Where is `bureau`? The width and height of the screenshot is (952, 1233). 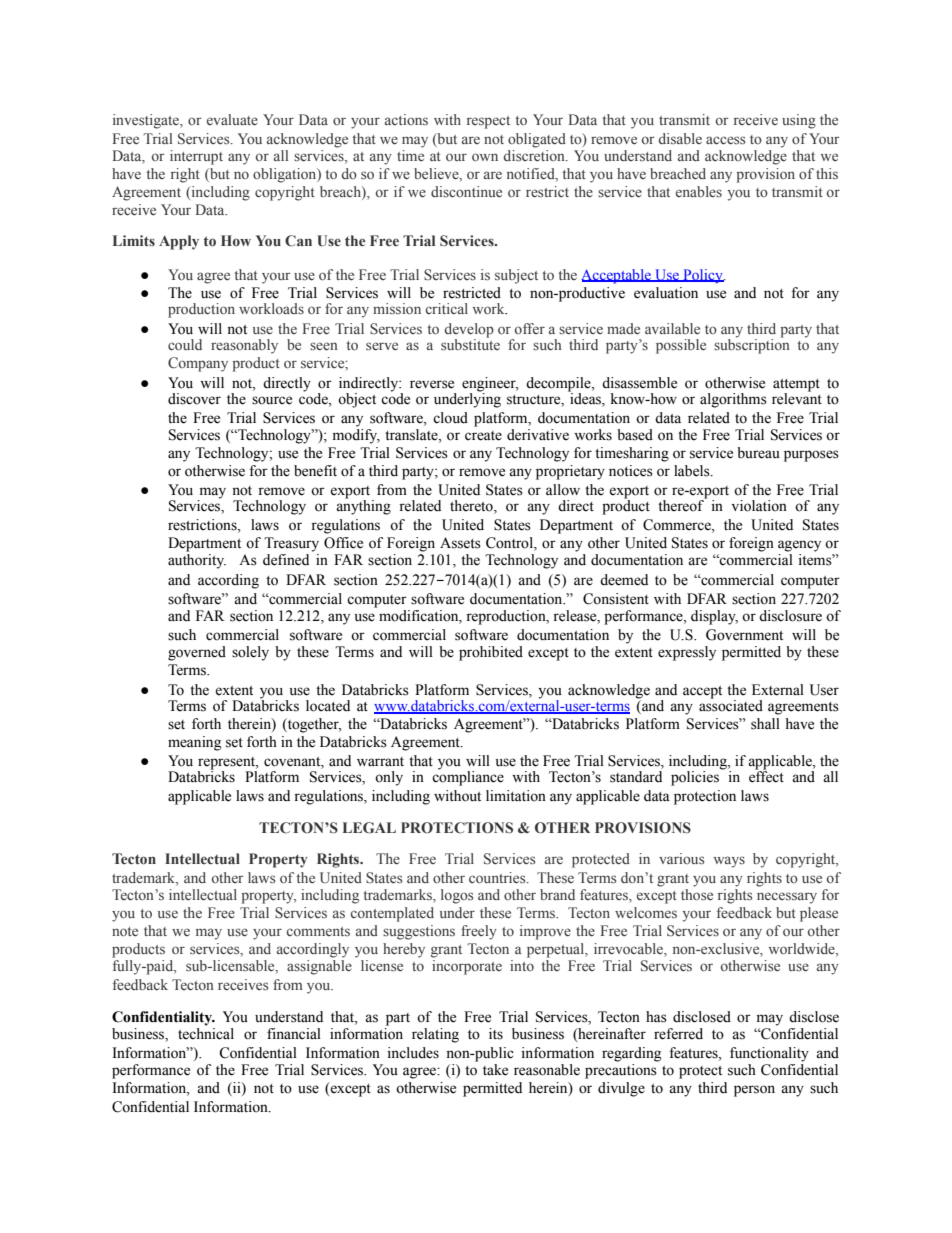
bureau is located at coordinates (758, 453).
